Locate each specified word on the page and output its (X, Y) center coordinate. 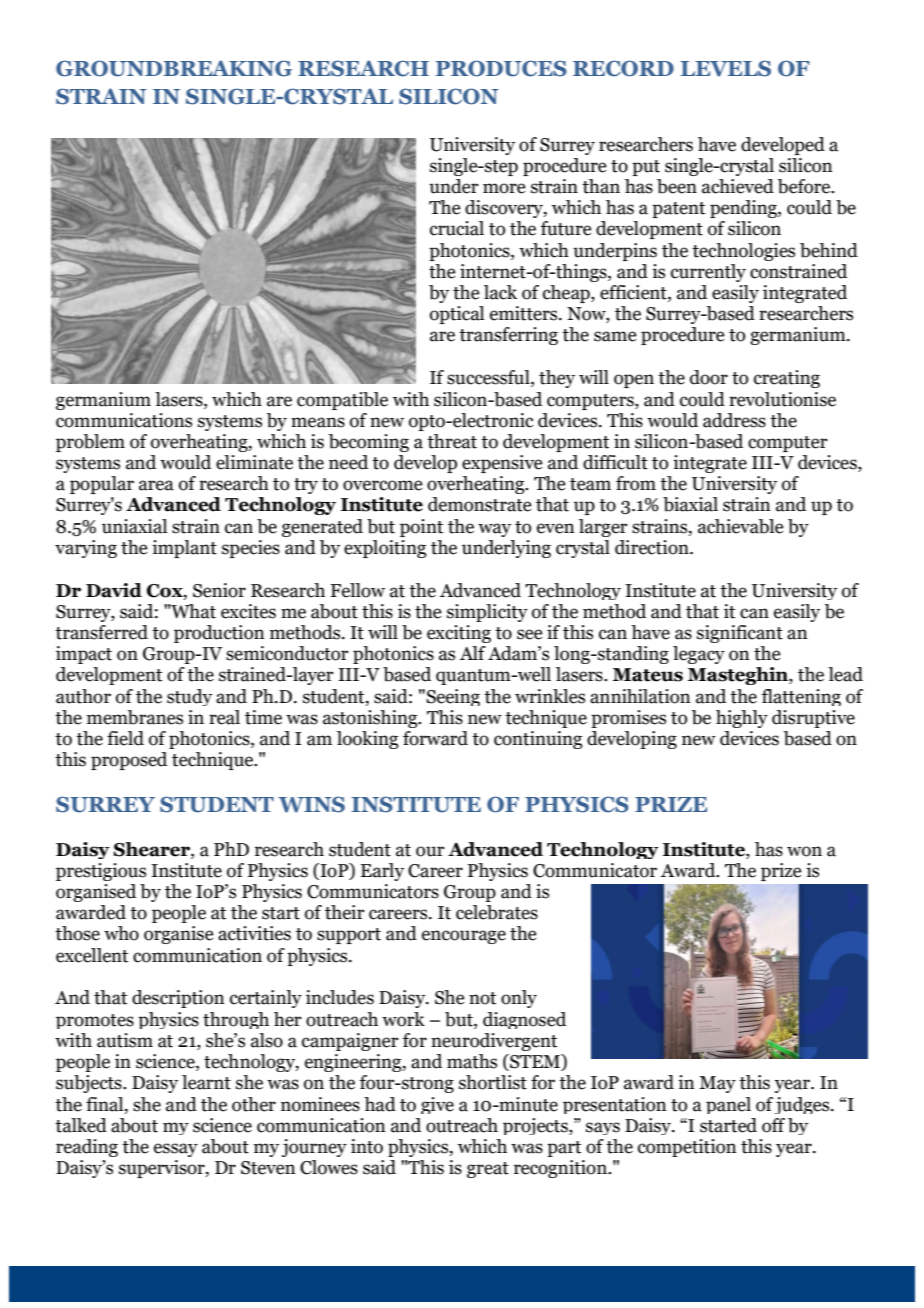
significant (740, 634)
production (219, 634)
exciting (459, 634)
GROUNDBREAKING (174, 68)
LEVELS (726, 68)
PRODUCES (501, 68)
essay (176, 1150)
